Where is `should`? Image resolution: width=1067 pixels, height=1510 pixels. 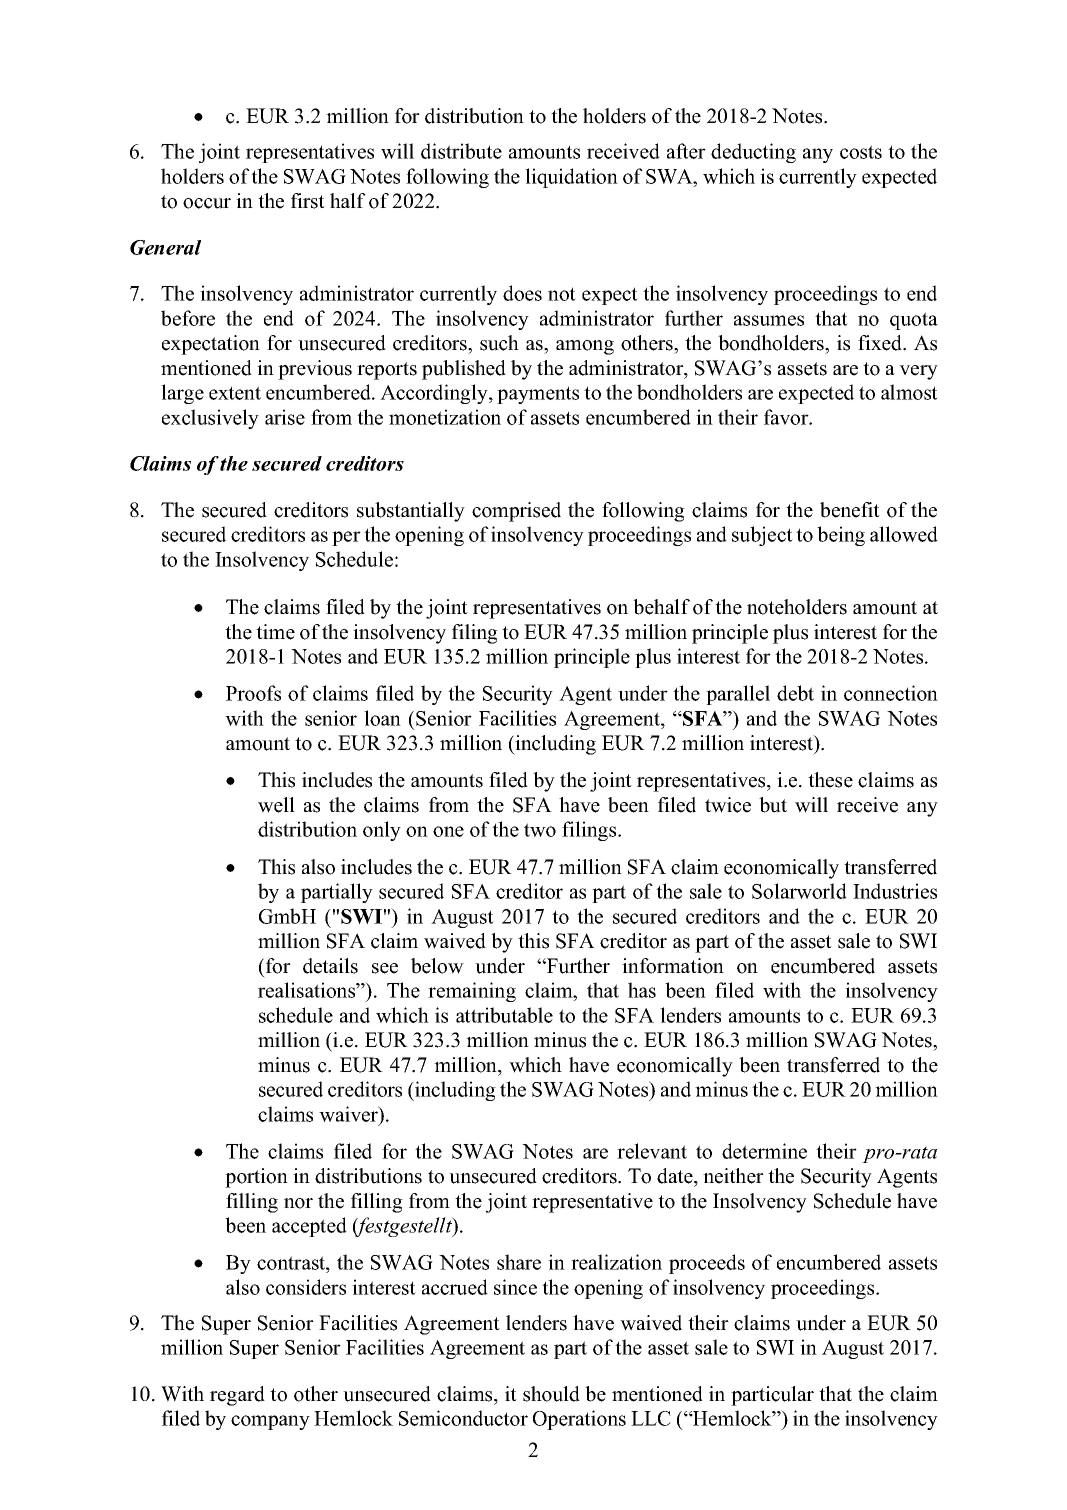
should is located at coordinates (551, 1394).
